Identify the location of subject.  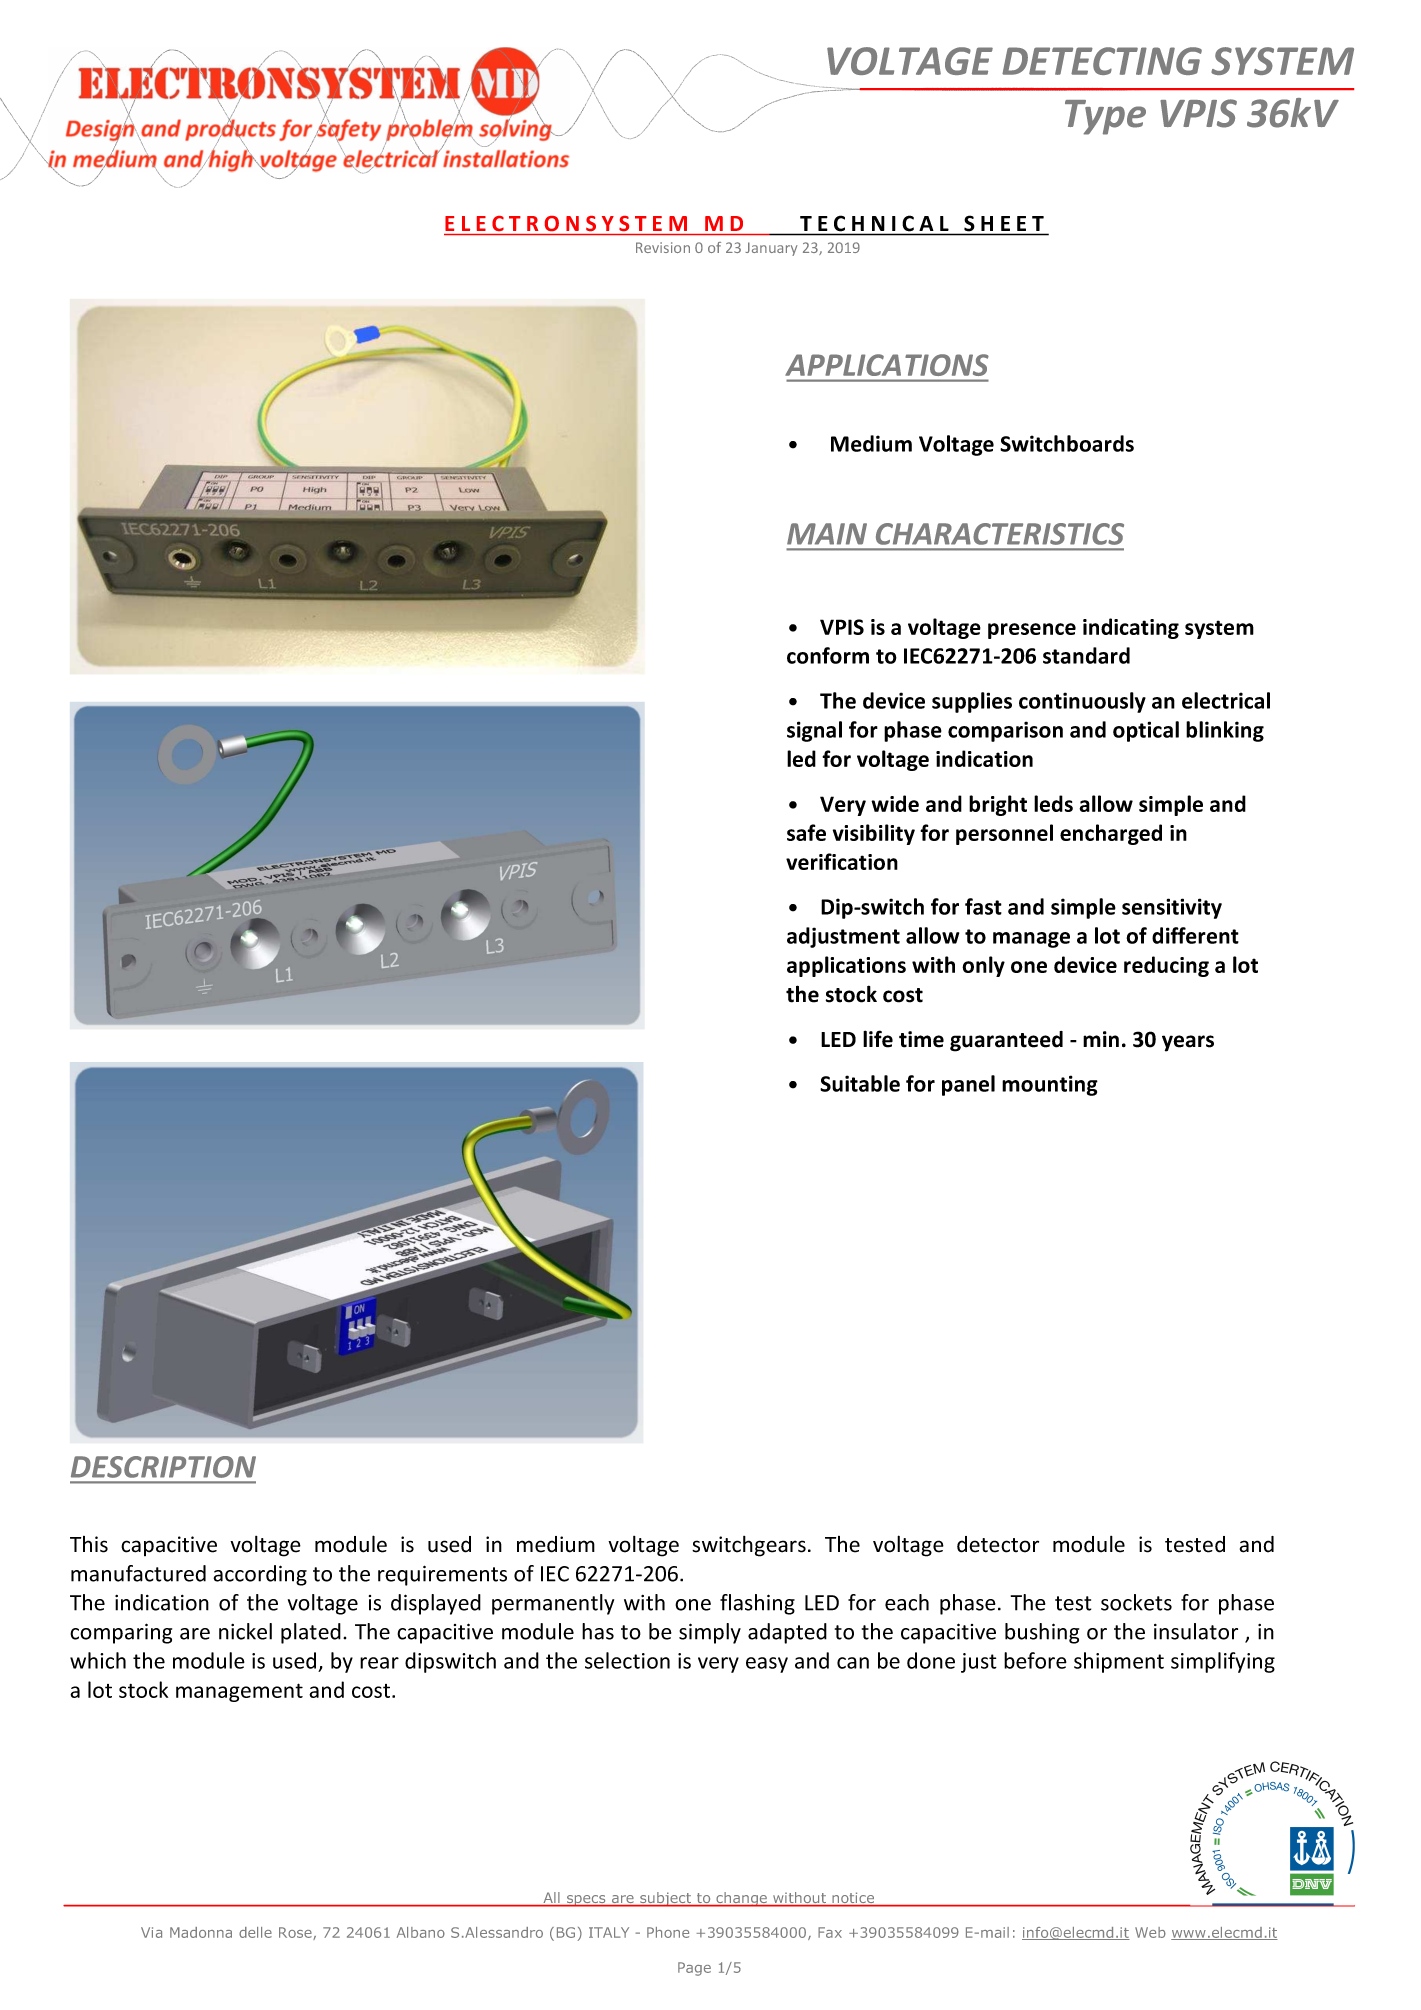
(666, 1899).
